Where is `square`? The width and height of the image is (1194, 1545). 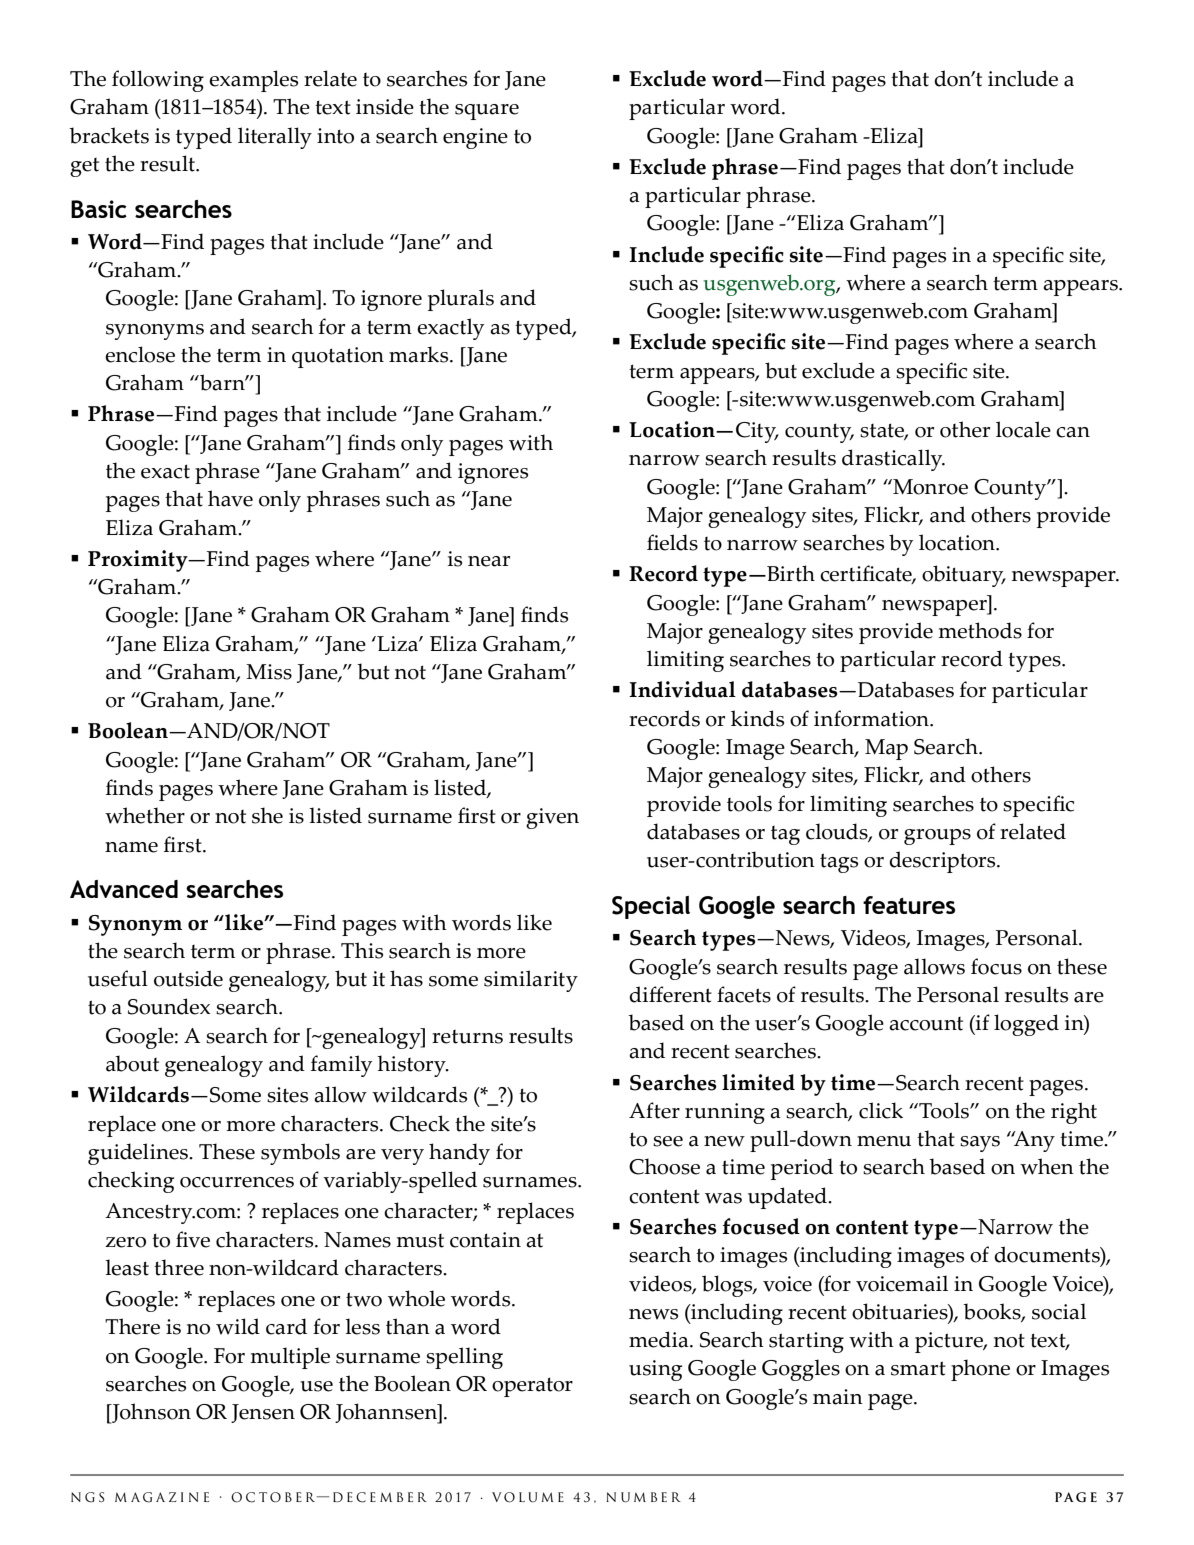
square is located at coordinates (487, 112).
